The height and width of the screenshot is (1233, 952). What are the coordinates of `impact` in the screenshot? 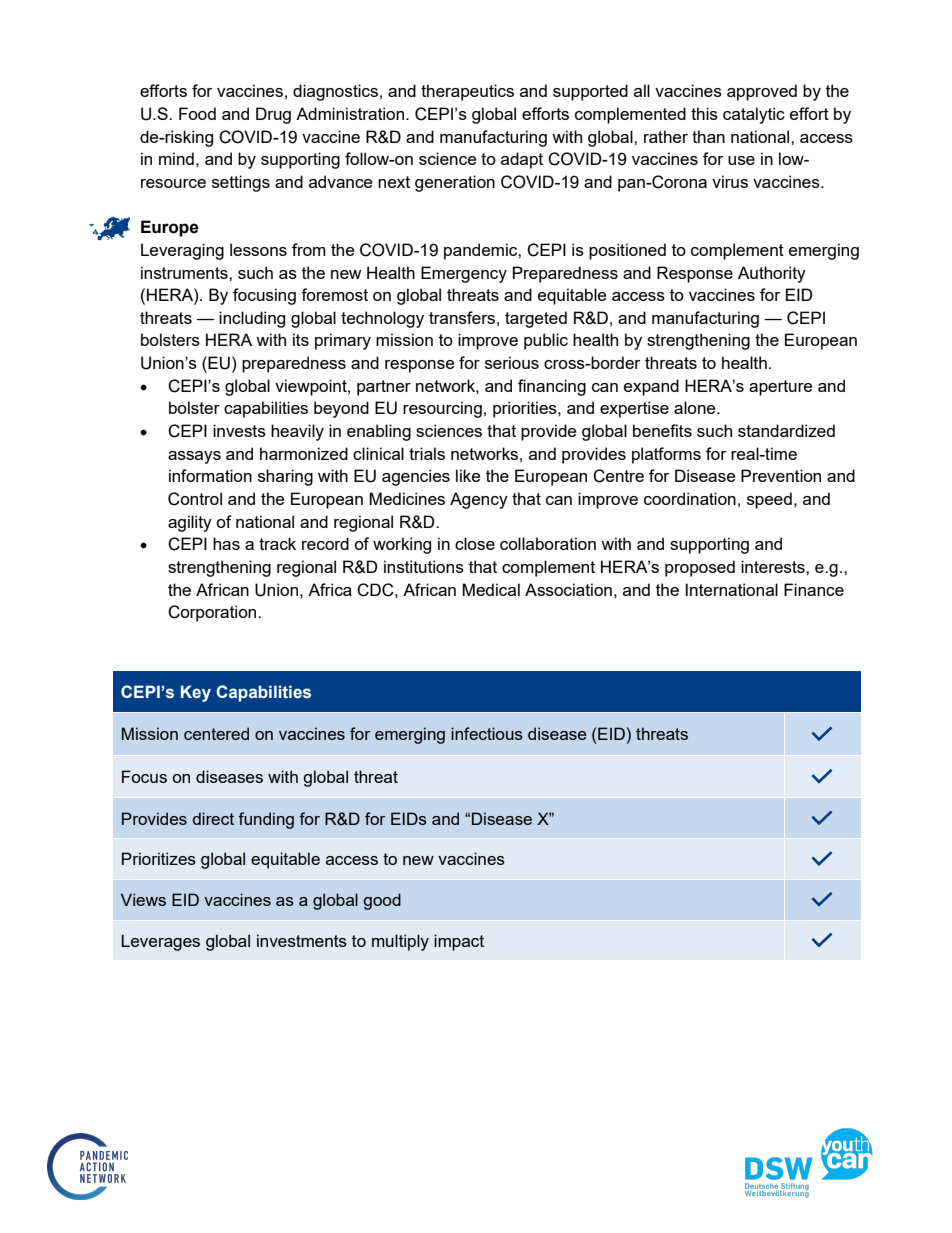 It's located at (459, 942).
